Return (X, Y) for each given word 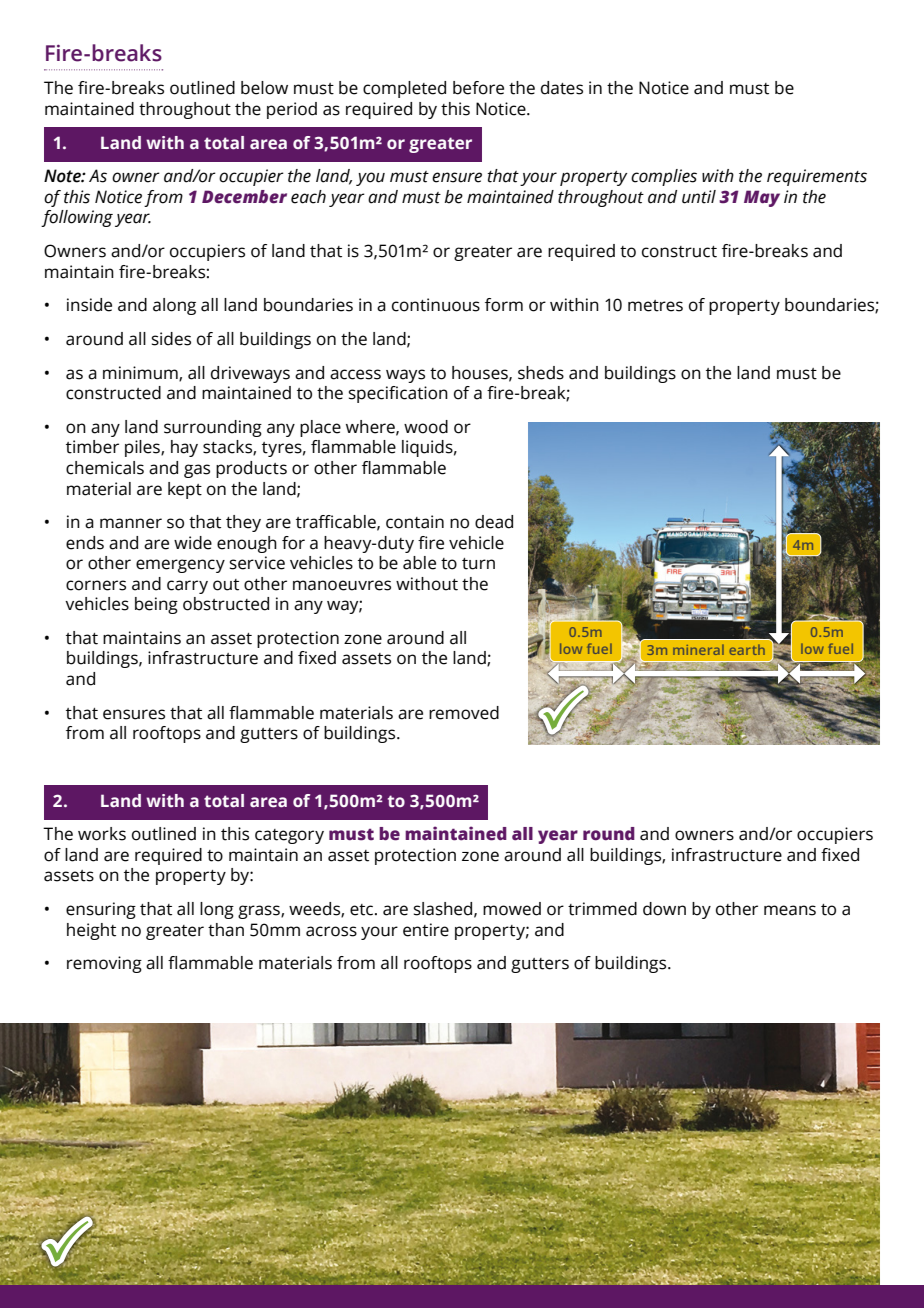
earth (747, 649)
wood (426, 427)
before (478, 88)
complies (664, 177)
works (102, 834)
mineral (698, 649)
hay (184, 448)
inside (89, 305)
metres (655, 306)
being (156, 605)
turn (478, 564)
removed (464, 713)
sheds (541, 373)
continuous (436, 305)
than (226, 930)
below (264, 88)
